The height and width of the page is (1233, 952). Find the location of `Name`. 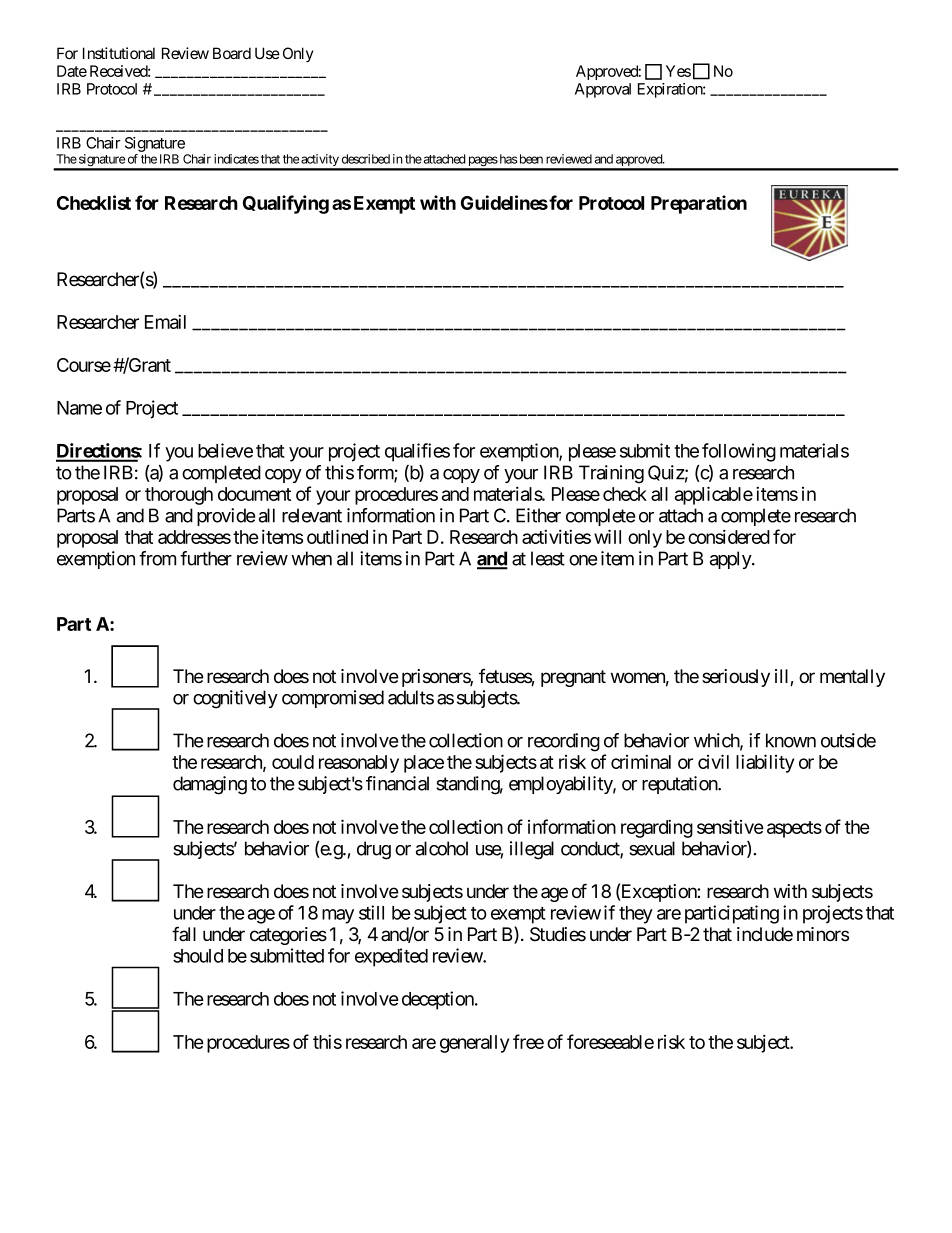

Name is located at coordinates (79, 408).
